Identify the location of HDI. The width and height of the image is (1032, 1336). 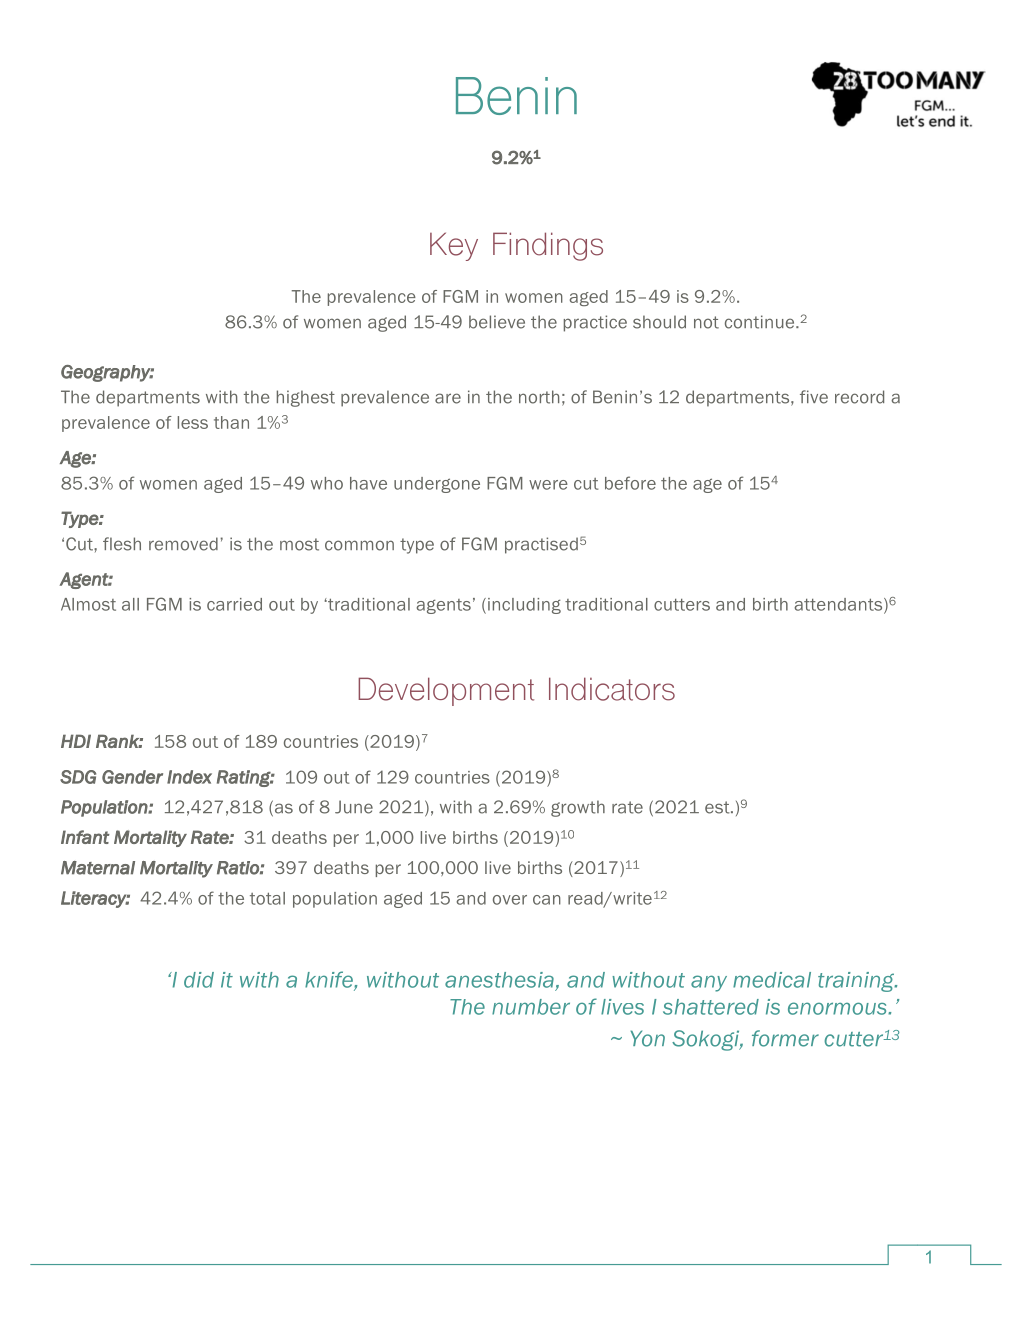
(76, 741).
